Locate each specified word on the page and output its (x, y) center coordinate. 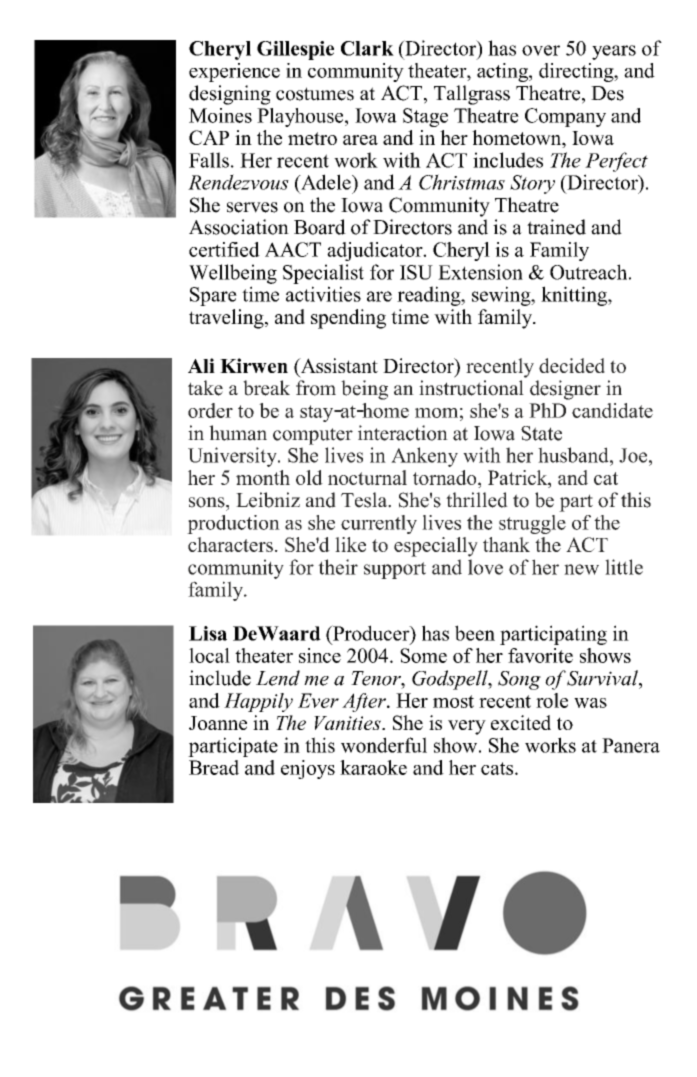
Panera (631, 745)
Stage (425, 117)
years (614, 52)
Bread (214, 767)
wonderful (384, 745)
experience (234, 72)
